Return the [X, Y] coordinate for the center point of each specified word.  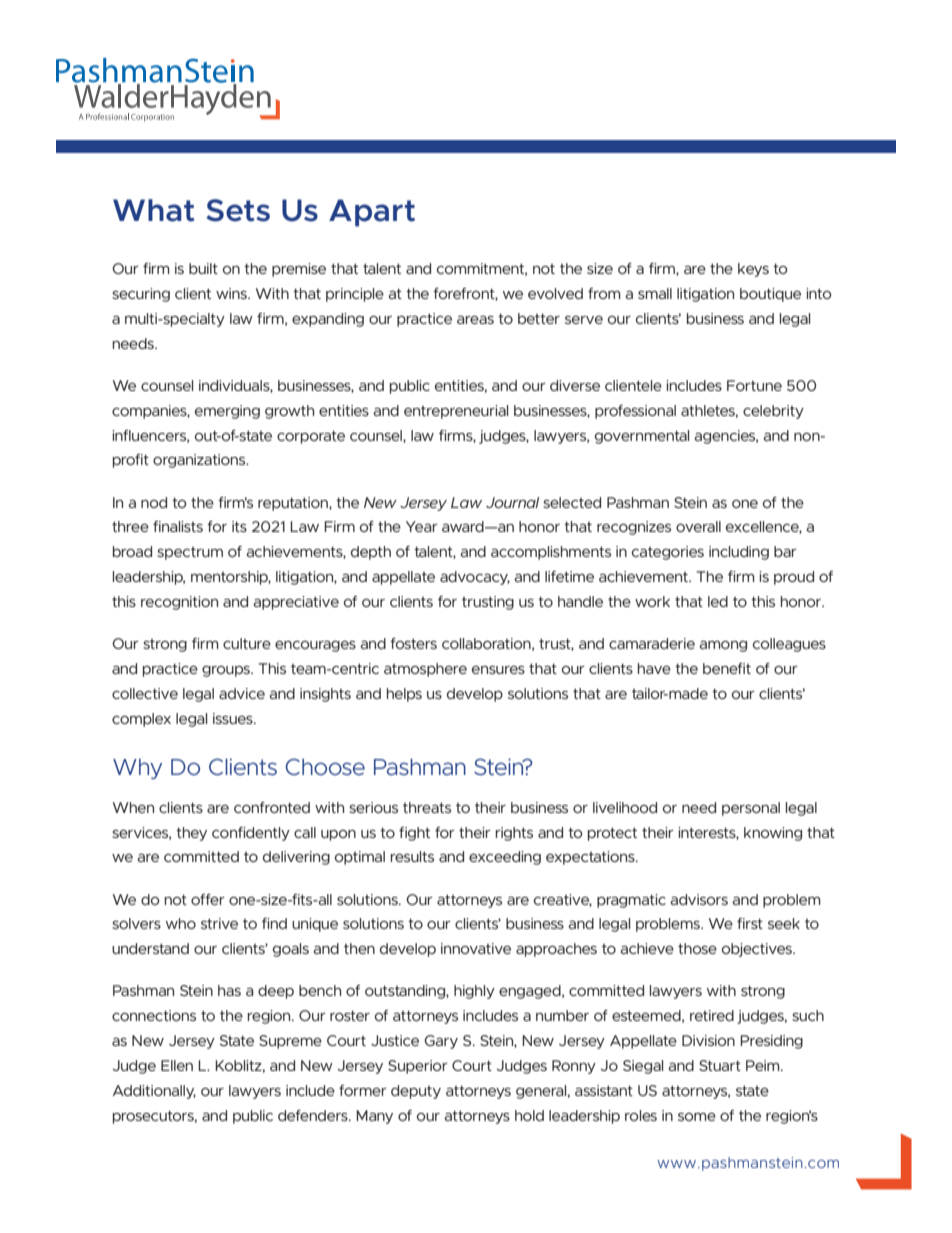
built [203, 268]
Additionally [154, 1092]
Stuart [720, 1065]
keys [753, 270]
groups [227, 671]
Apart [372, 213]
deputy [416, 1092]
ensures [498, 670]
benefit [727, 668]
